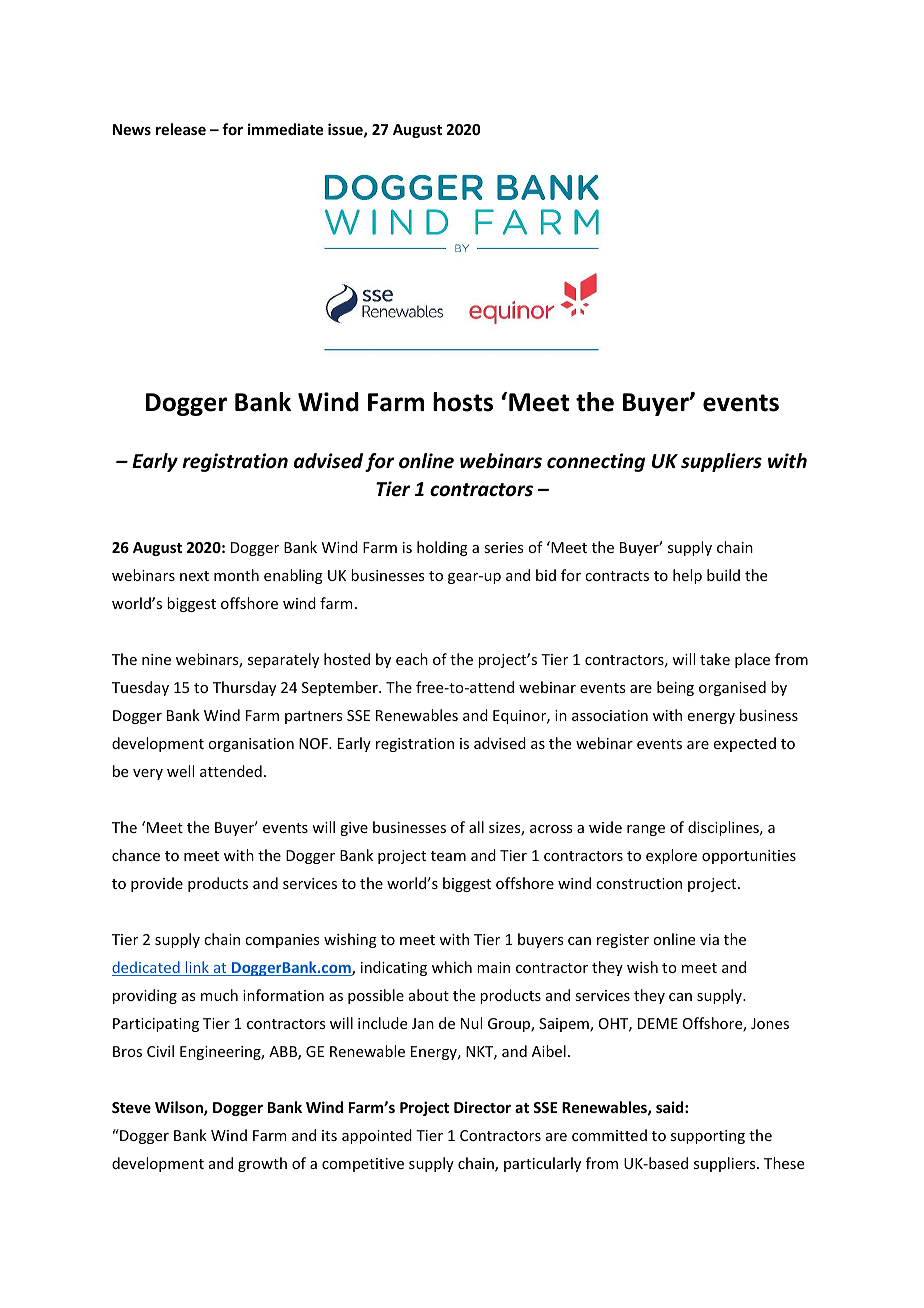 The image size is (924, 1308). What do you see at coordinates (596, 462) in the page?
I see `connecting` at bounding box center [596, 462].
